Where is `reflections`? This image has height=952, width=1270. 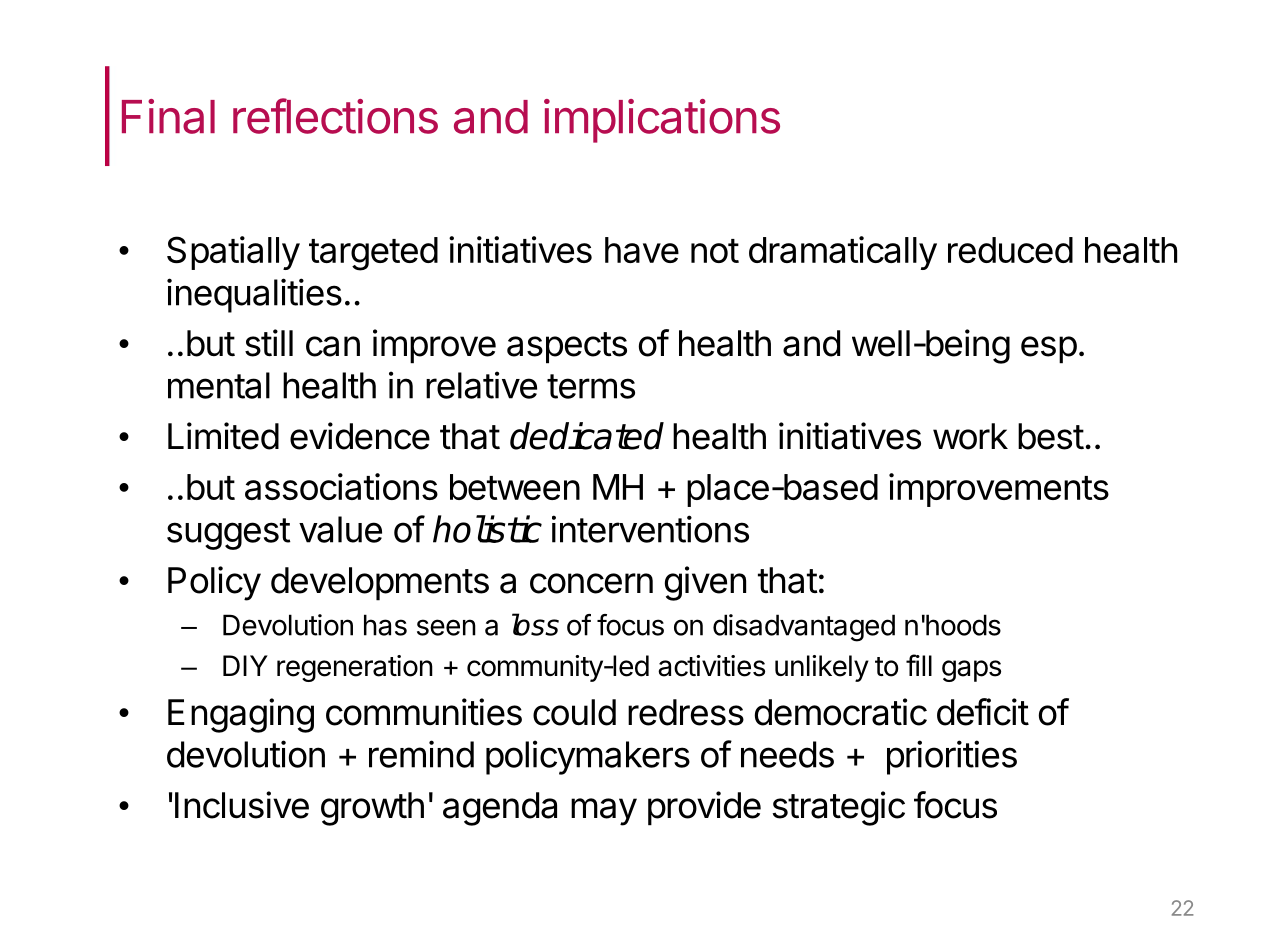
reflections is located at coordinates (335, 116).
